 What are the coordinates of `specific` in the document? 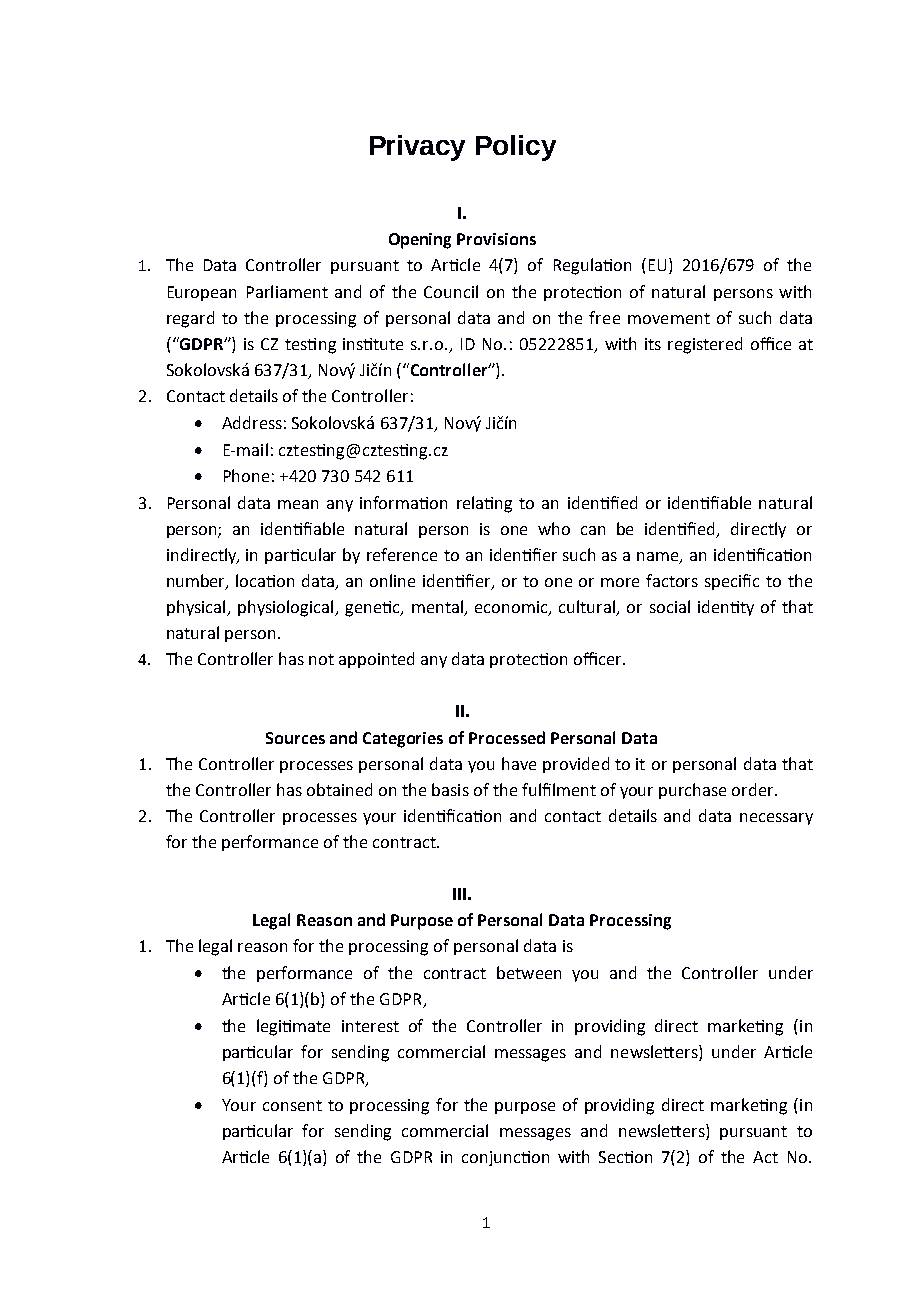 It's located at (732, 582).
